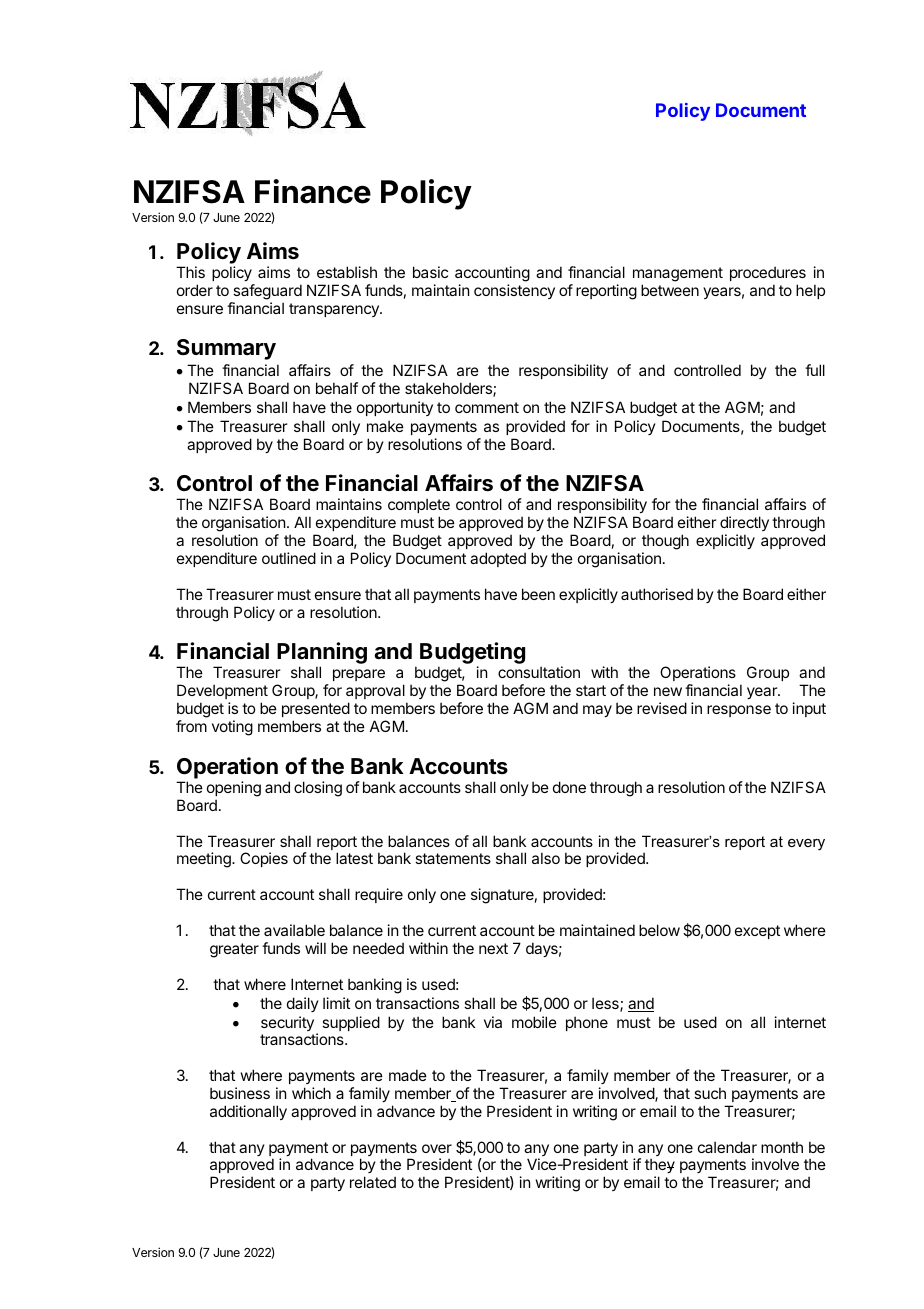  I want to click on additionally, so click(248, 1112).
